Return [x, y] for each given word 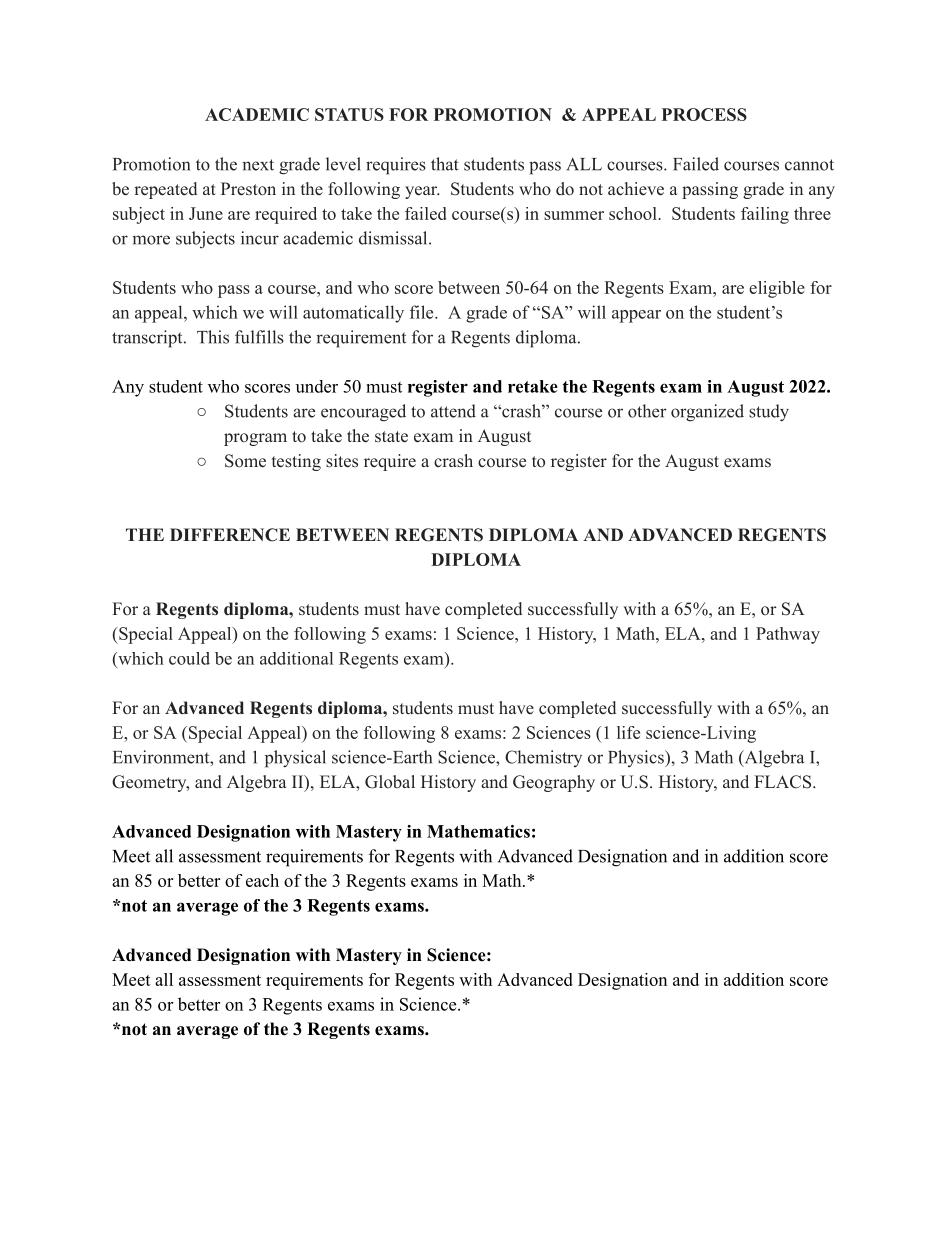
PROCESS [704, 114]
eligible [777, 289]
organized [707, 413]
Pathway [788, 635]
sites [342, 461]
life [628, 732]
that [445, 164]
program [255, 439]
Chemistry [543, 758]
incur [260, 238]
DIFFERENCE [230, 535]
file [421, 312]
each [262, 880]
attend [453, 411]
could [189, 658]
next [258, 165]
